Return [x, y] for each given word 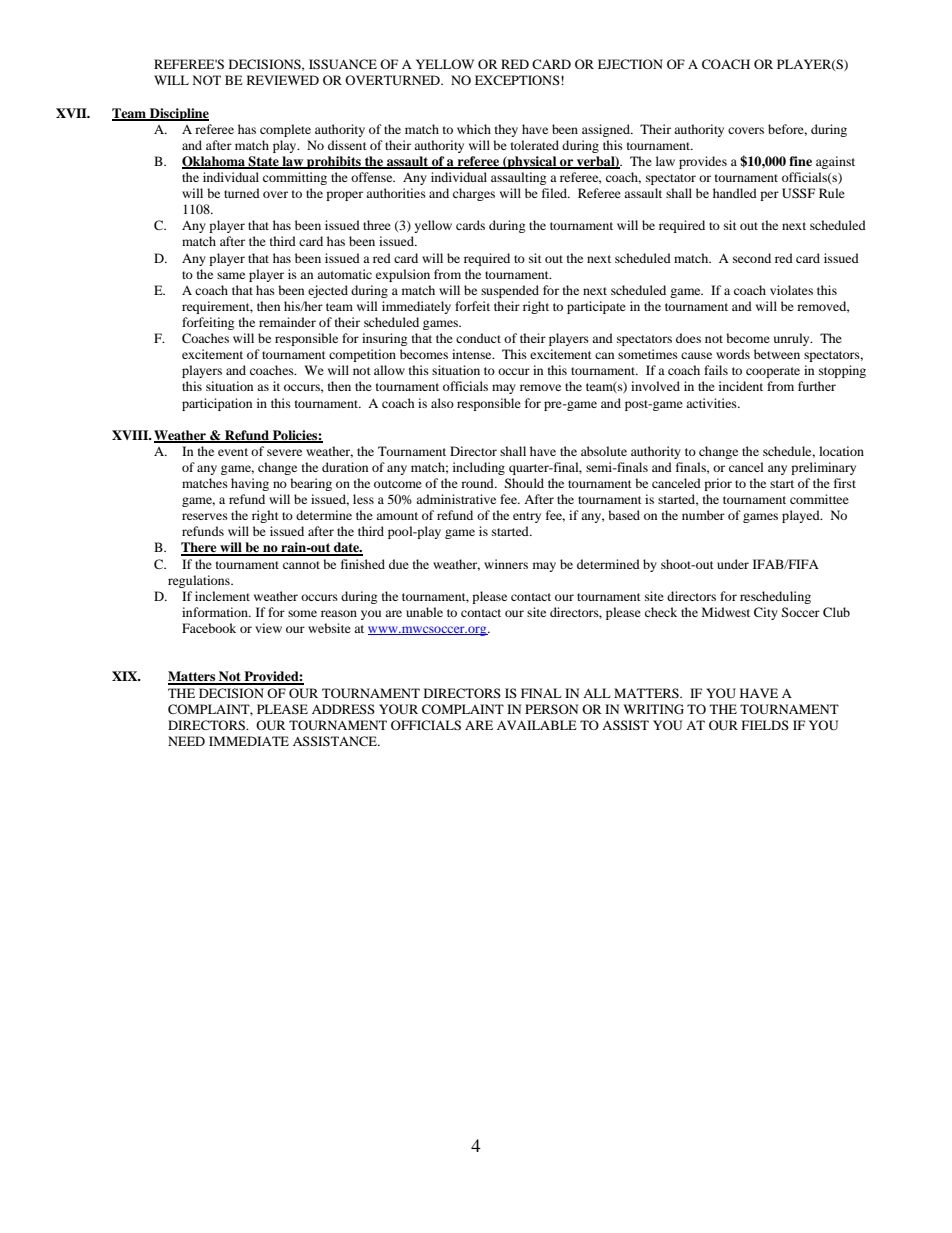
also [442, 403]
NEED [186, 741]
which [474, 129]
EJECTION [630, 64]
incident [741, 386]
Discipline [178, 114]
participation [217, 404]
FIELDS [765, 725]
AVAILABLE [537, 725]
